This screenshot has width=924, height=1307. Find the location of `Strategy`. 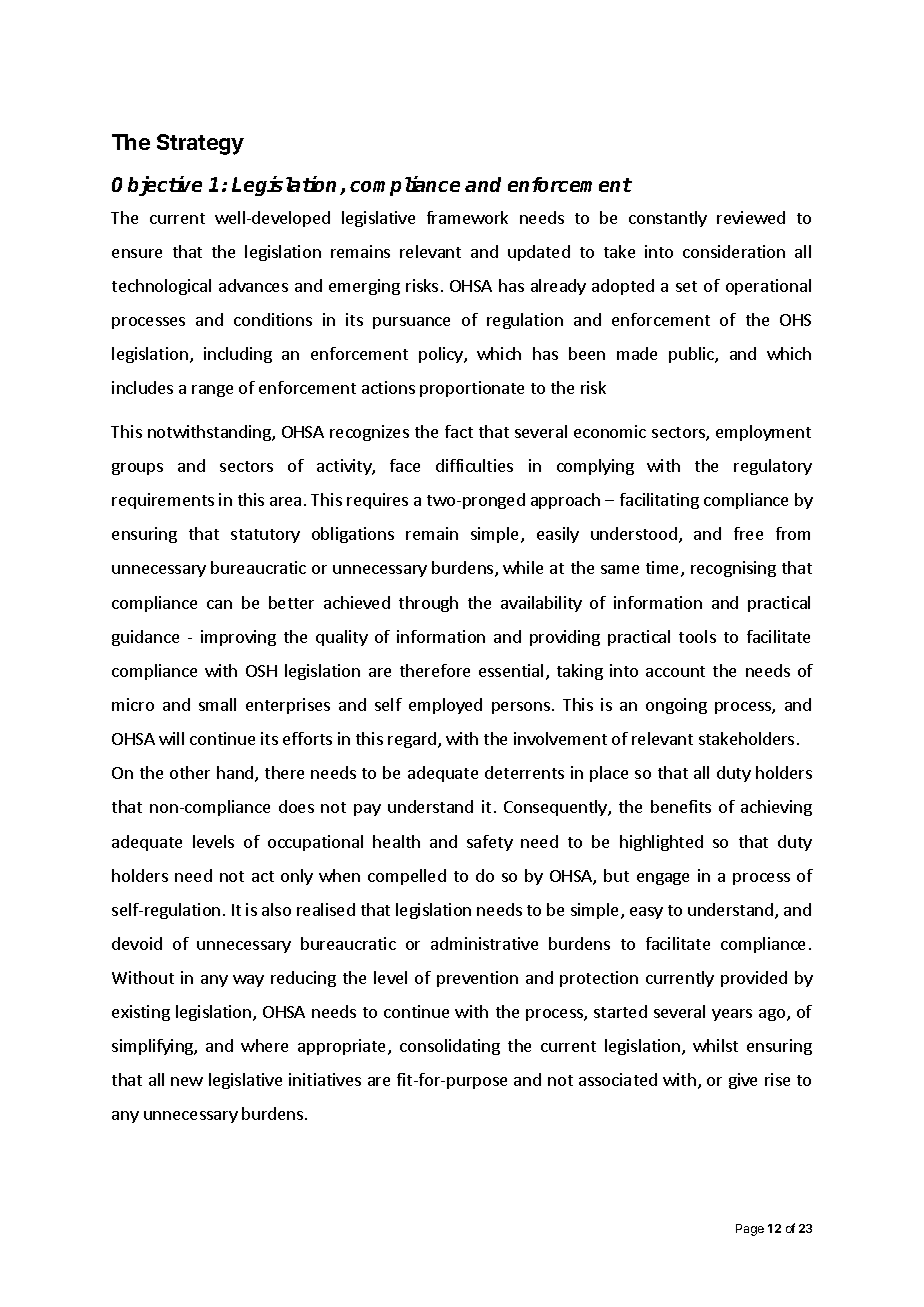

Strategy is located at coordinates (200, 144).
